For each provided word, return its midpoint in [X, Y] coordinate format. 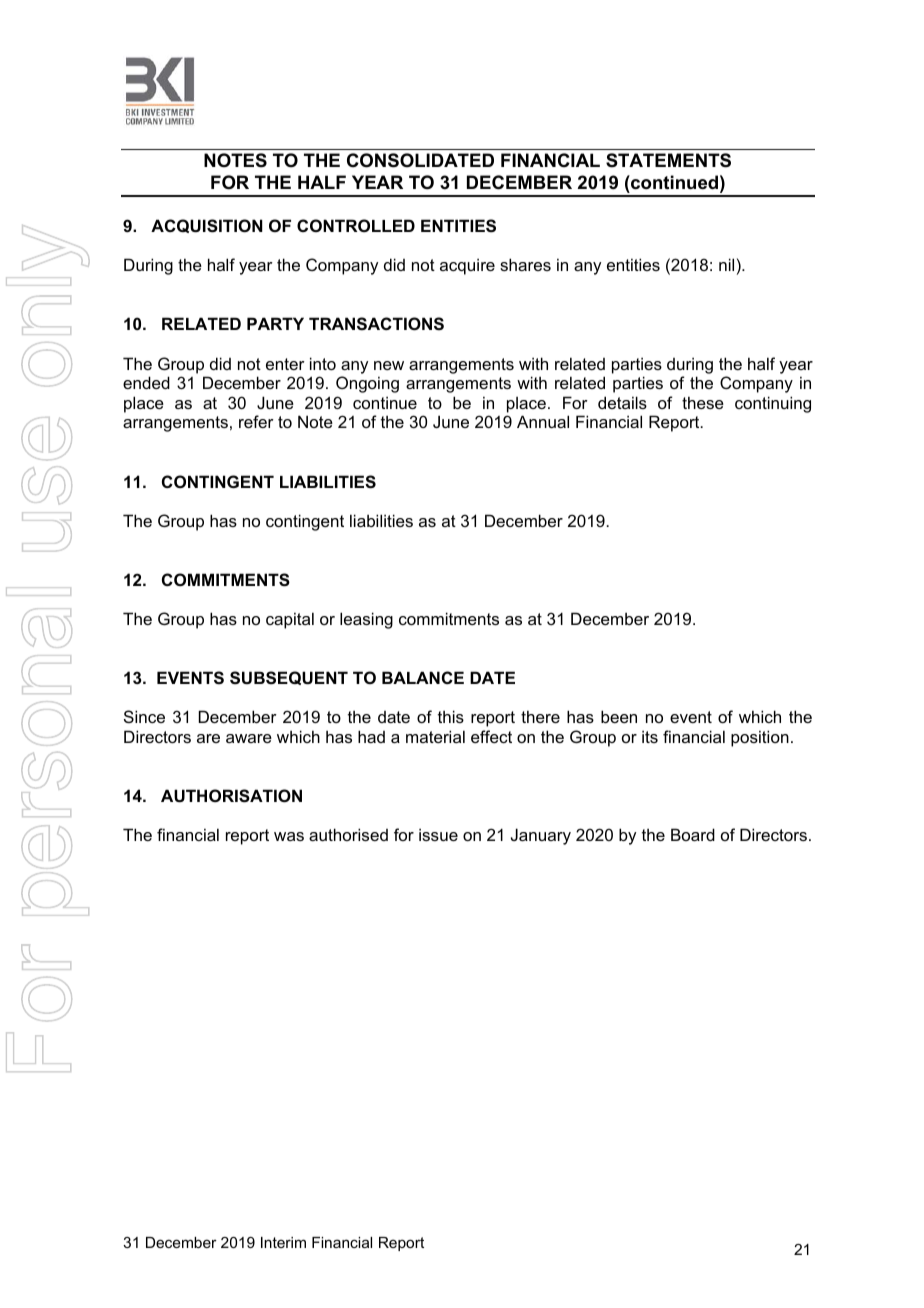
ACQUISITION [207, 226]
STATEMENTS [668, 160]
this [451, 716]
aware [249, 738]
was [289, 836]
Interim [283, 1242]
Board [693, 834]
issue [438, 834]
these [703, 402]
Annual [543, 421]
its [650, 736]
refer [256, 421]
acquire [467, 266]
